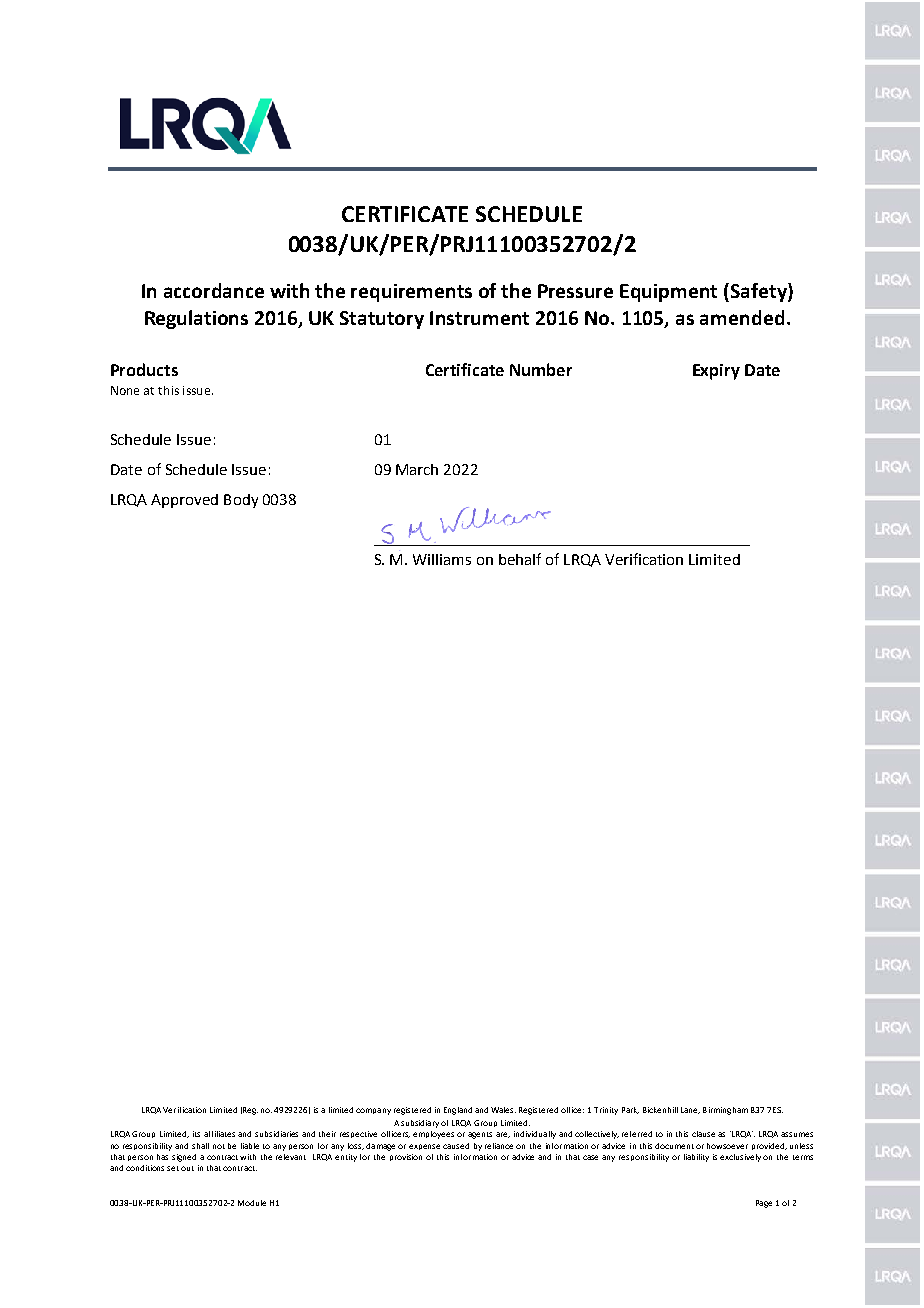 Image resolution: width=924 pixels, height=1308 pixels. What do you see at coordinates (479, 318) in the document?
I see `Instrument` at bounding box center [479, 318].
